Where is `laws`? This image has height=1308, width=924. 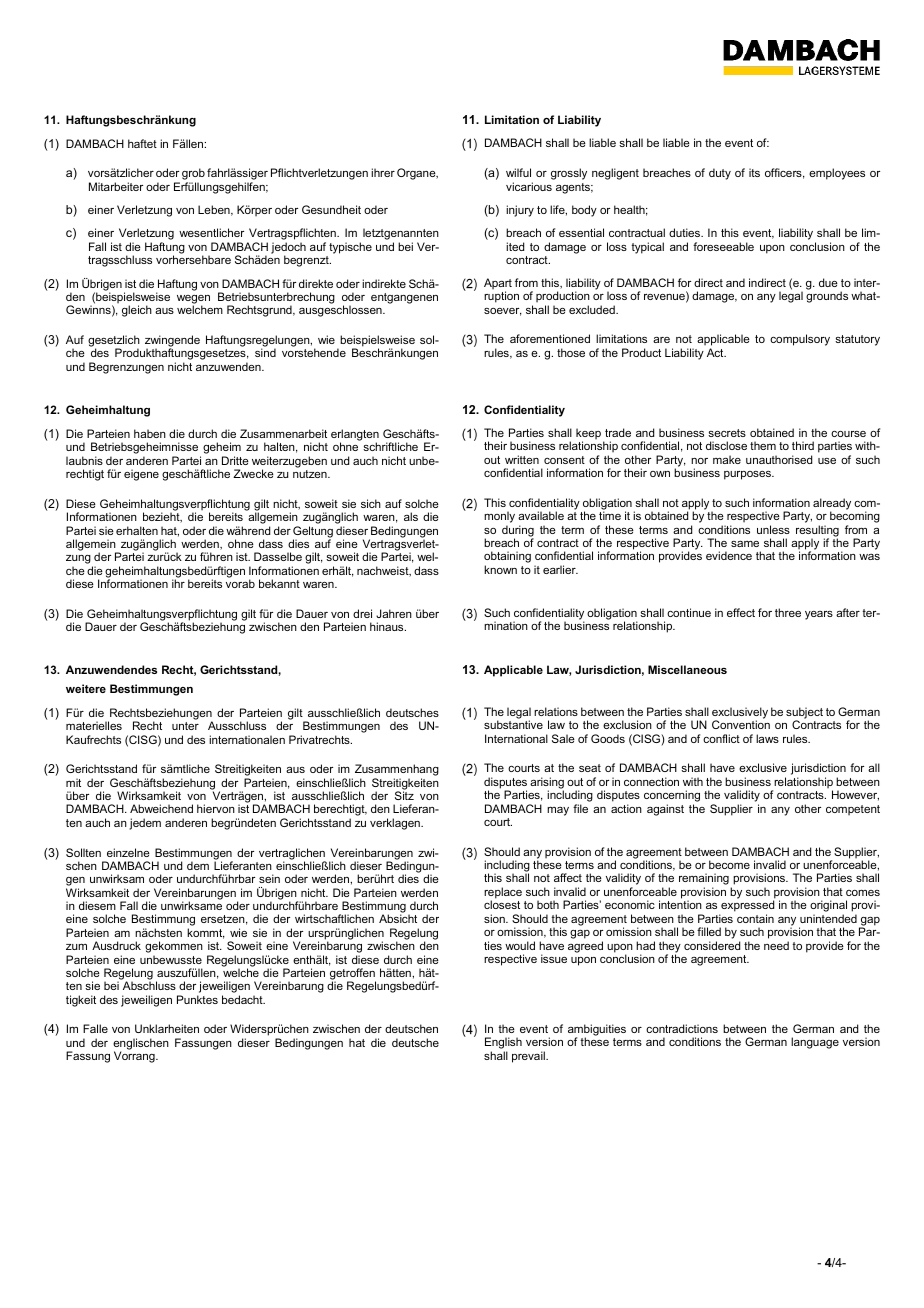 laws is located at coordinates (767, 738).
